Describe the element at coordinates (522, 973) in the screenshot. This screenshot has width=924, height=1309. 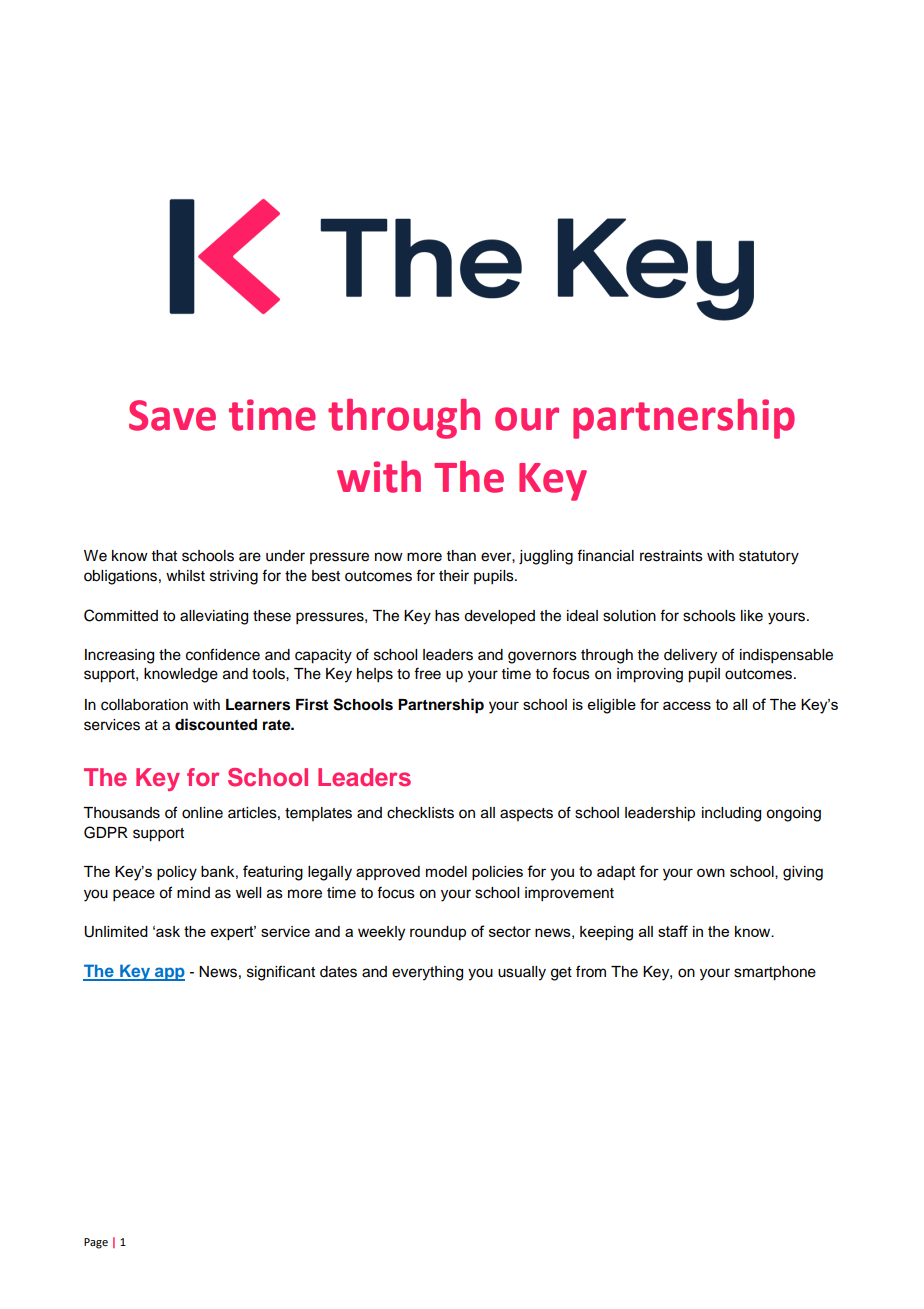
I see `usually` at that location.
